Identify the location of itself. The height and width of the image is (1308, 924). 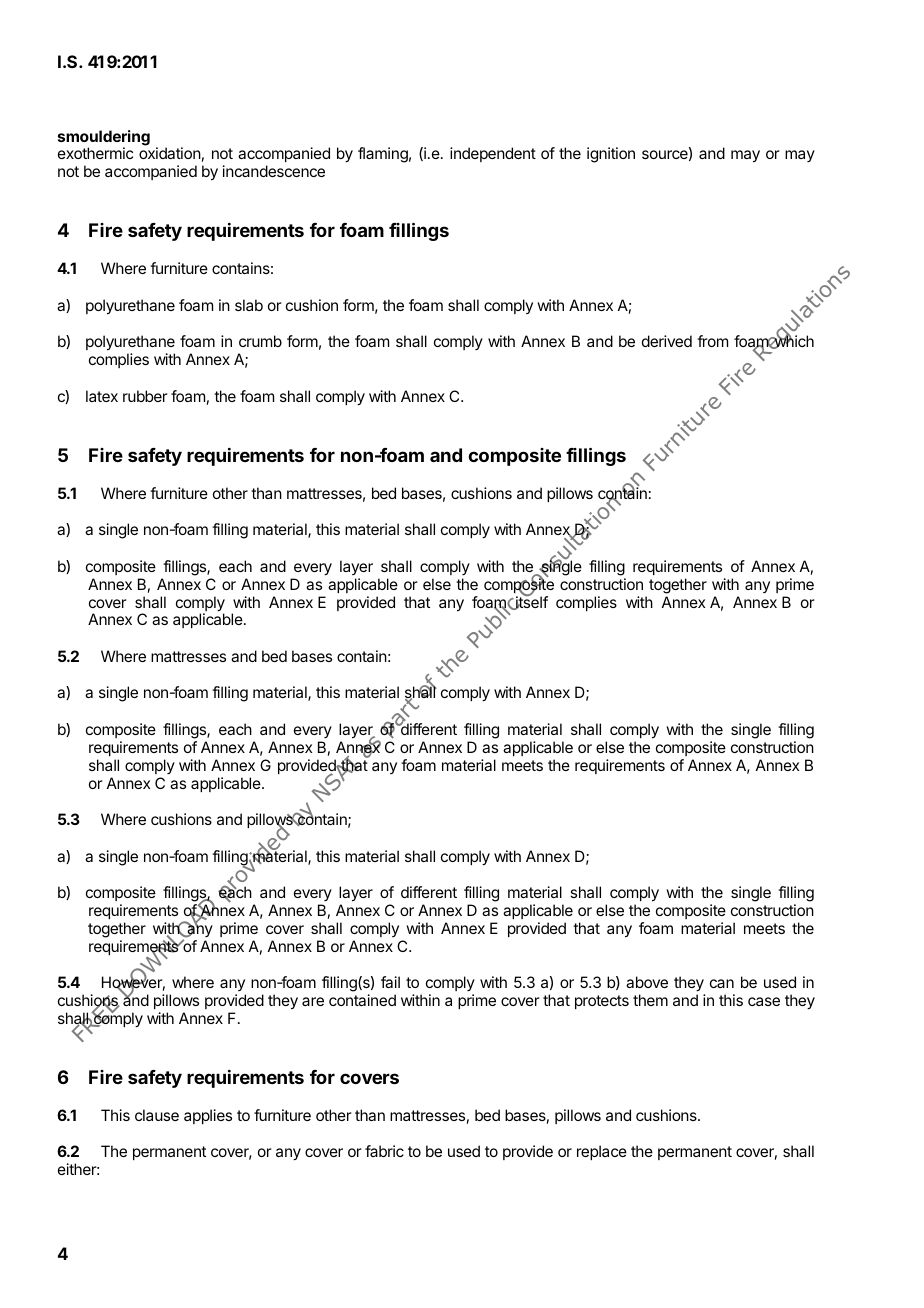
(531, 602).
